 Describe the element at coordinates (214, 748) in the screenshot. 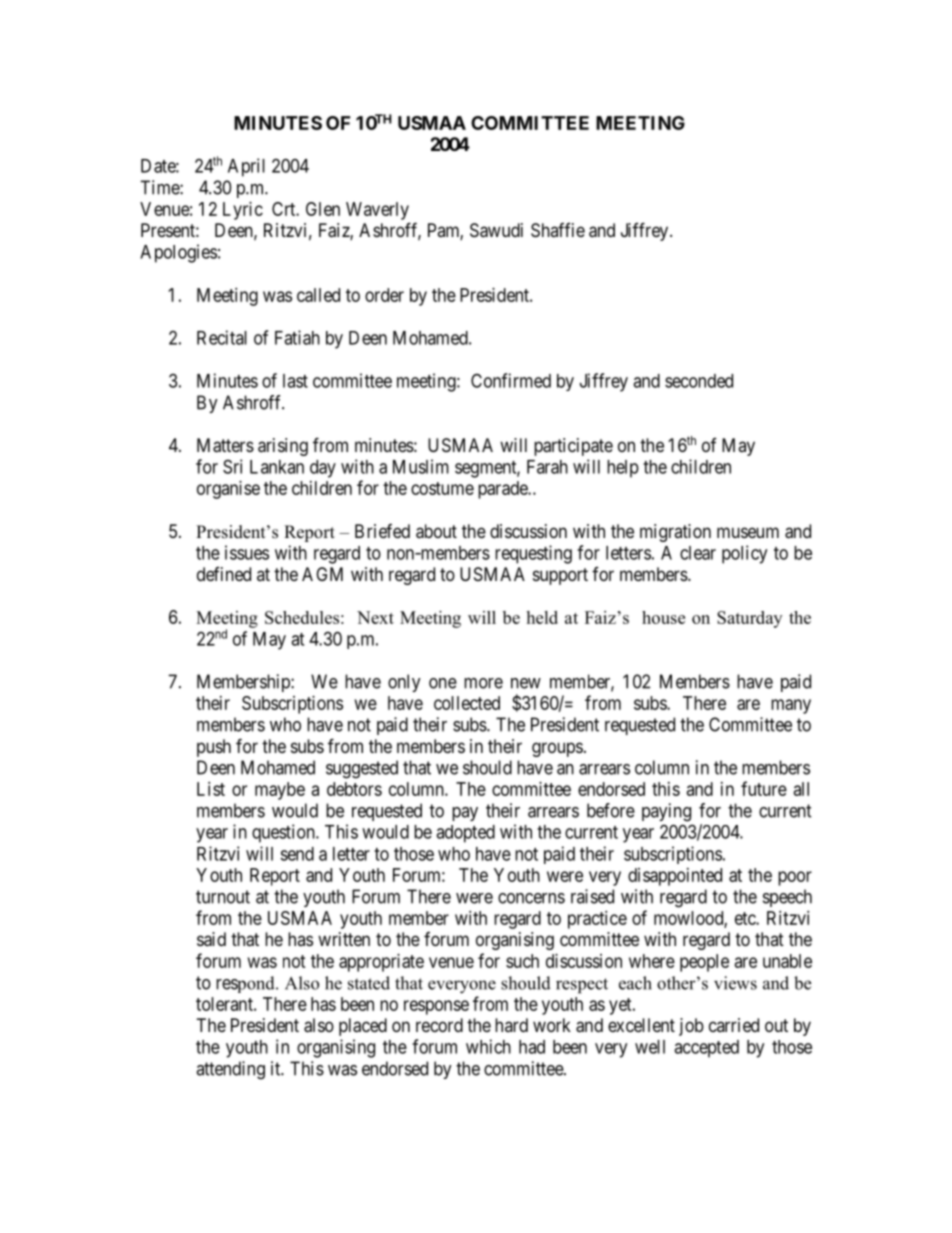

I see `push` at that location.
